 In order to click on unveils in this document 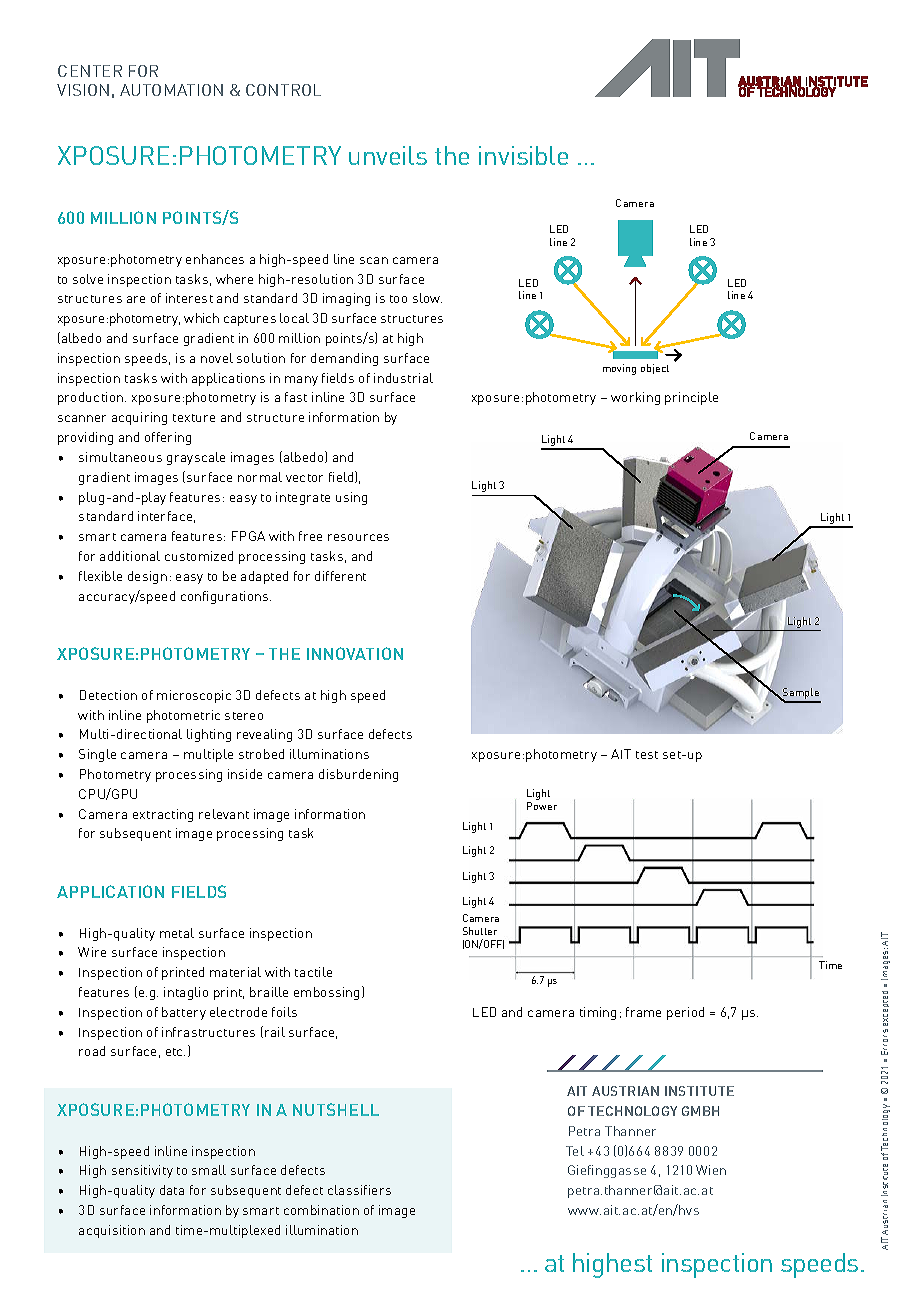, I will do `click(388, 155)`.
